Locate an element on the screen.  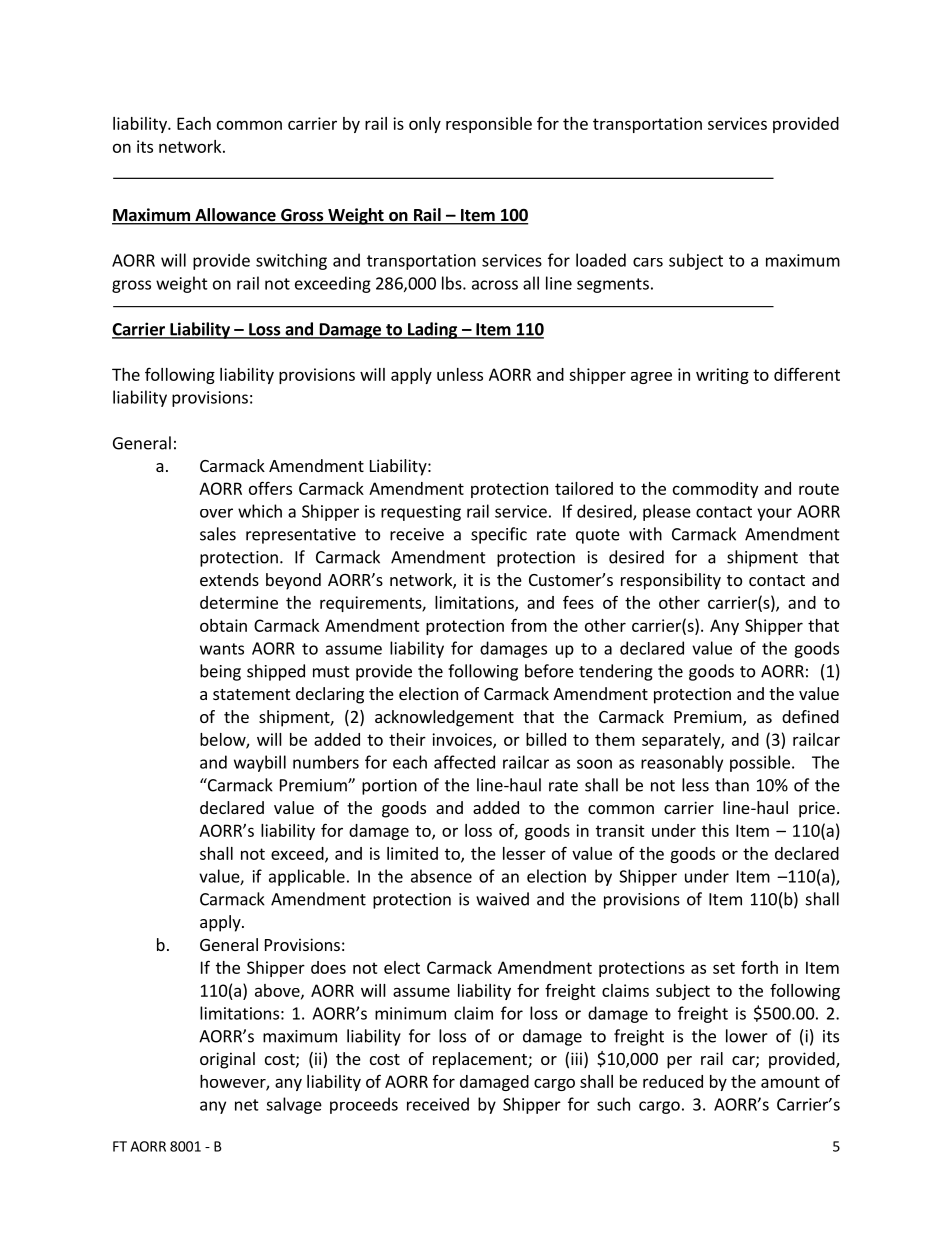
cars is located at coordinates (648, 262).
